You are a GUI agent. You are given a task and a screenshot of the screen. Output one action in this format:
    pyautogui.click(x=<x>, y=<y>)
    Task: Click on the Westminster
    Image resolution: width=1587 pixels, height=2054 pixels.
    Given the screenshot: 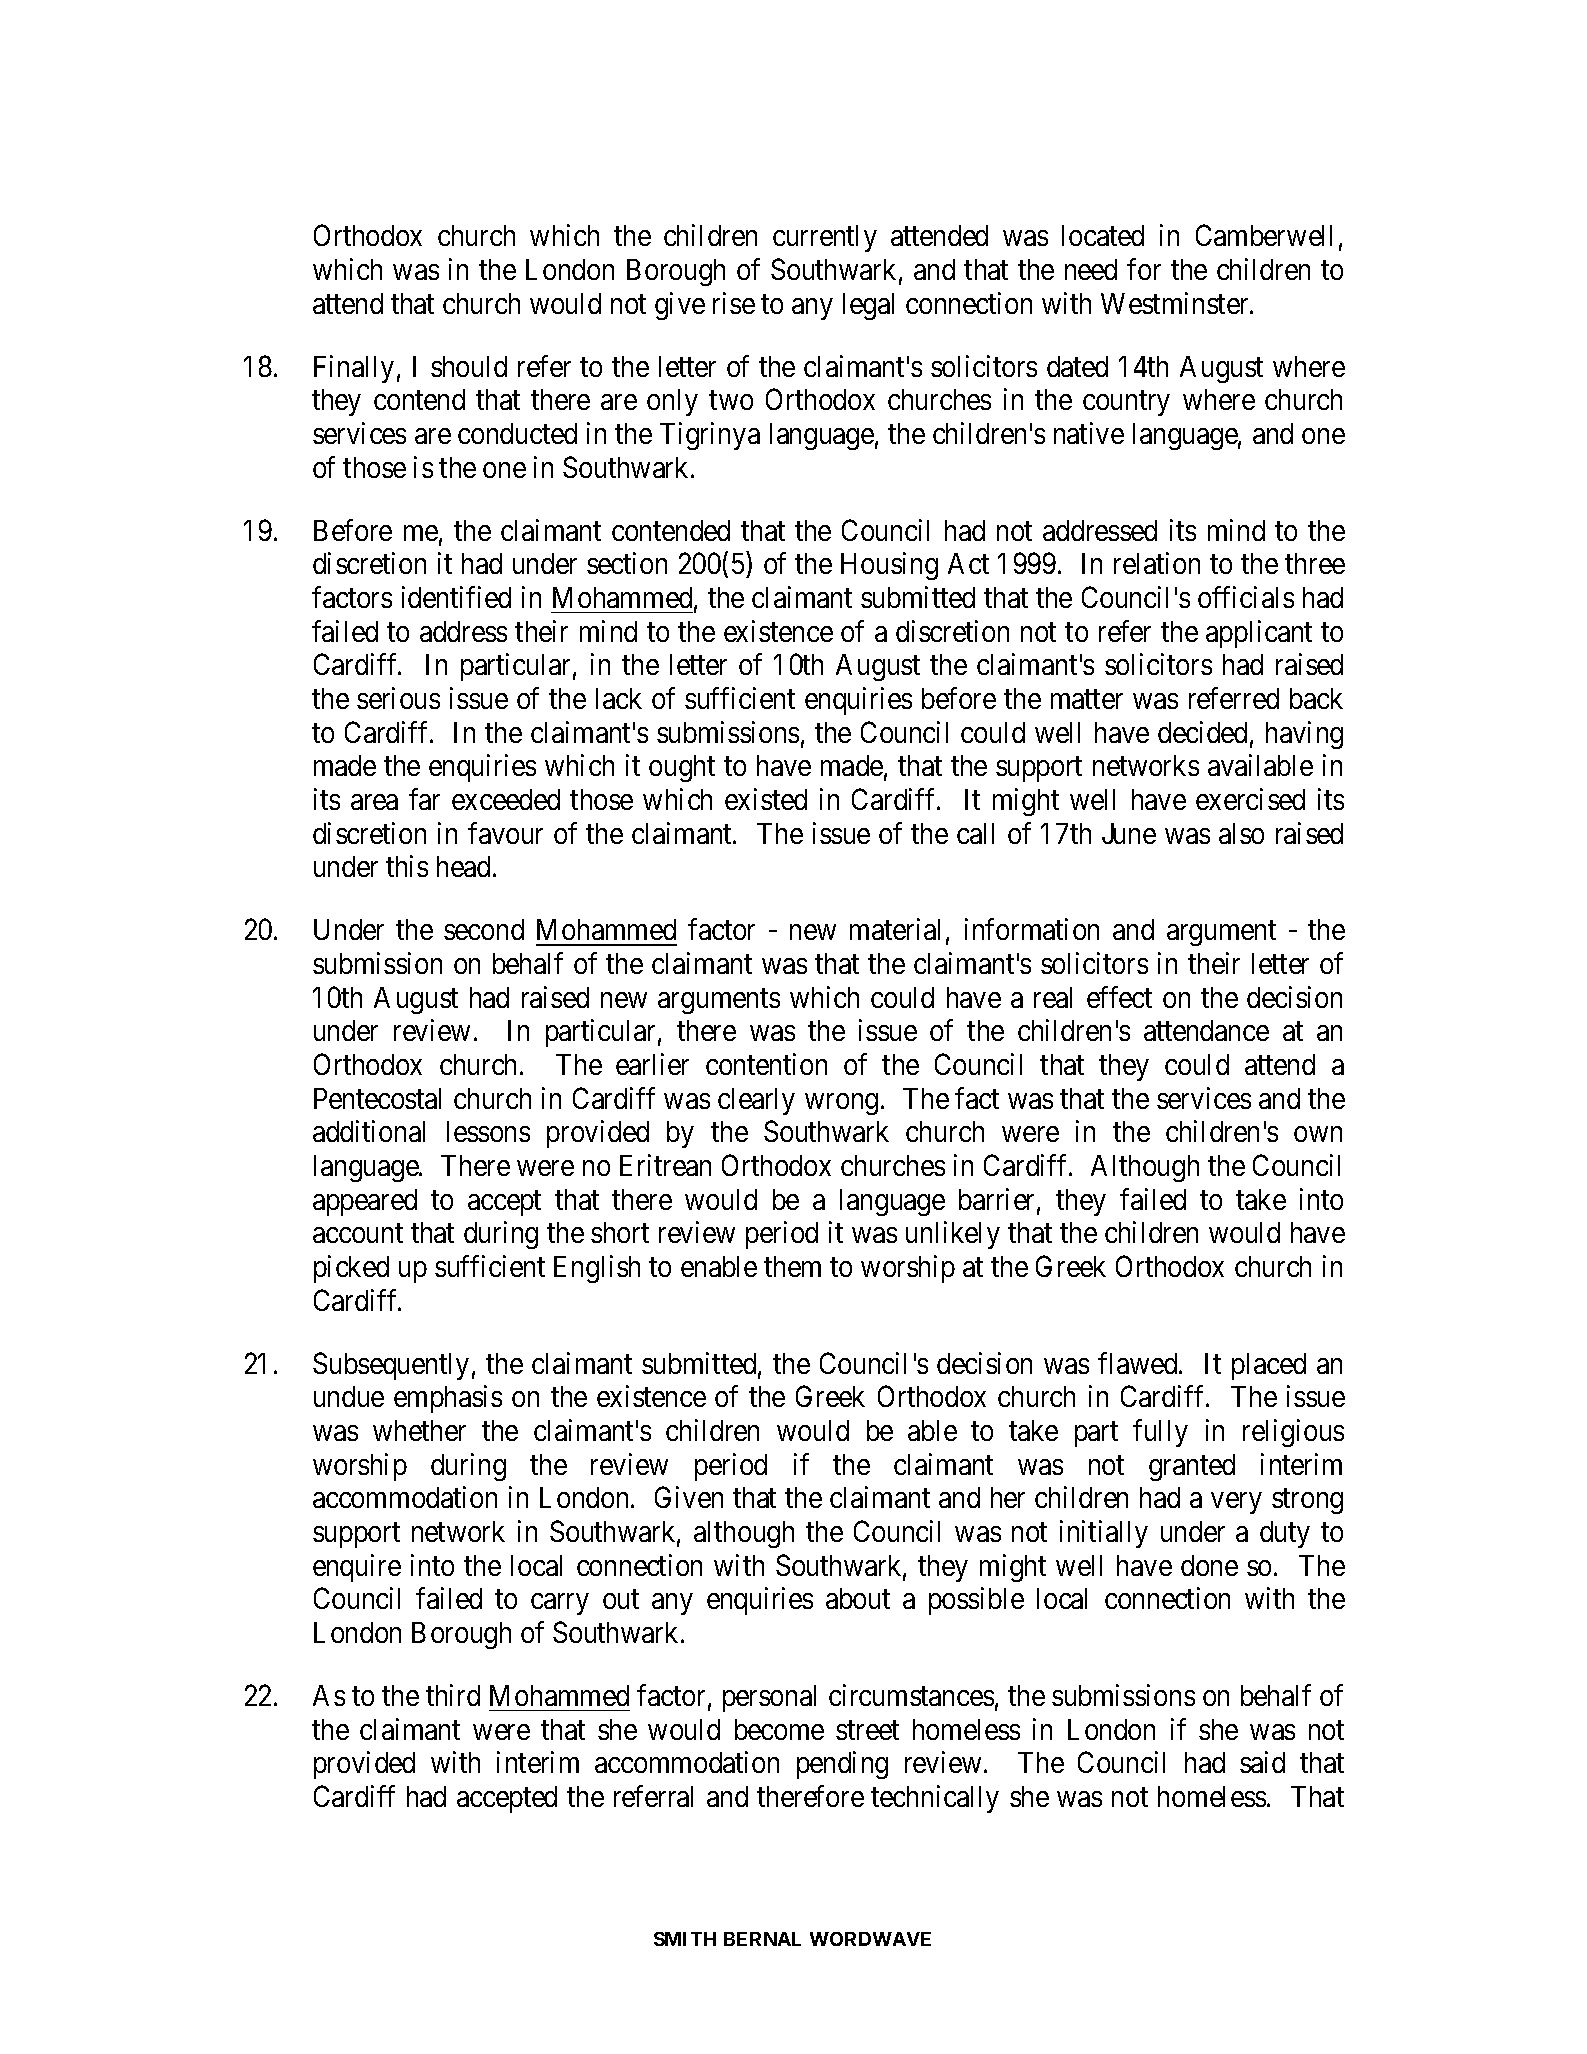 What is the action you would take?
    pyautogui.click(x=1176, y=303)
